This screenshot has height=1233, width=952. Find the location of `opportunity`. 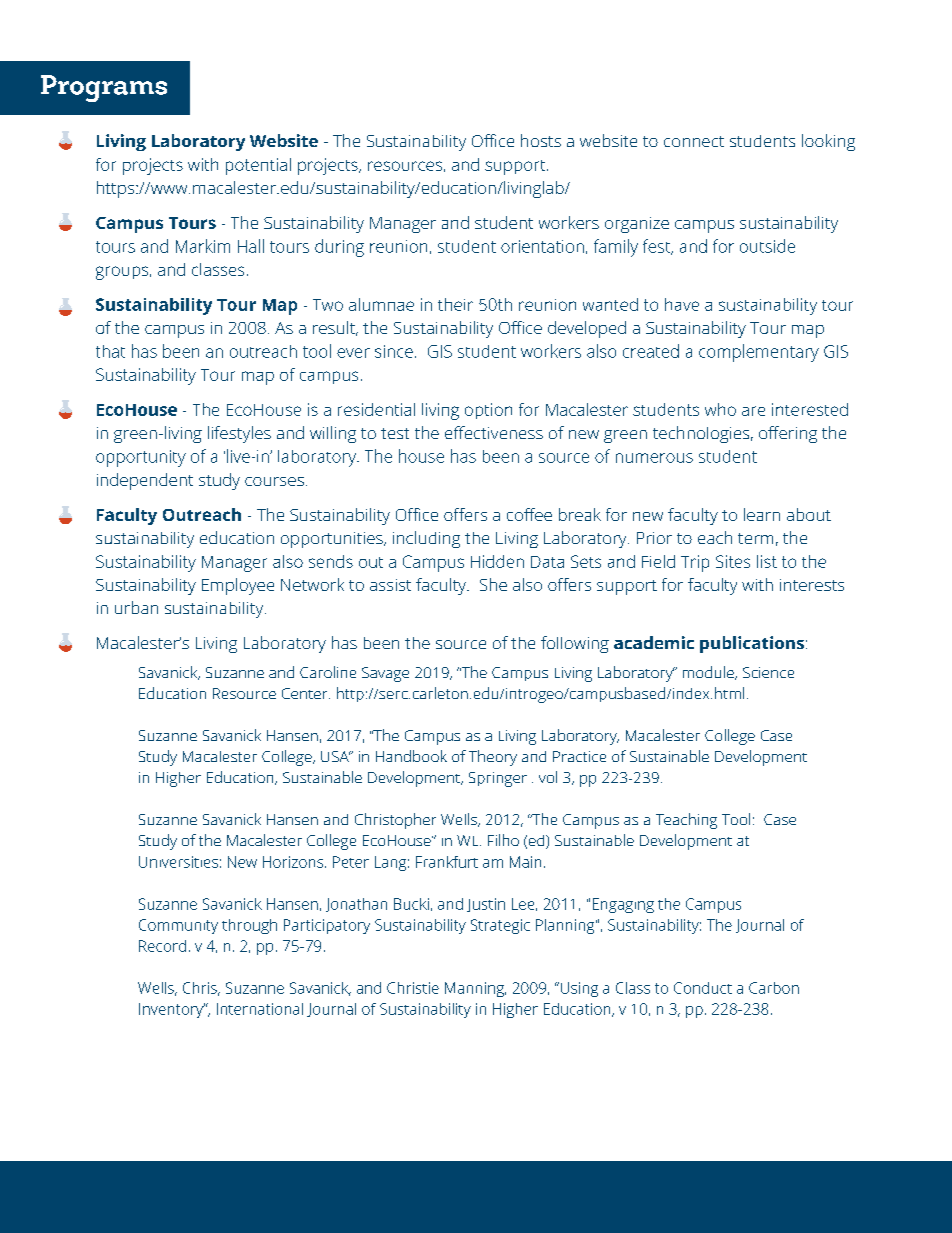

opportunity is located at coordinates (141, 458).
